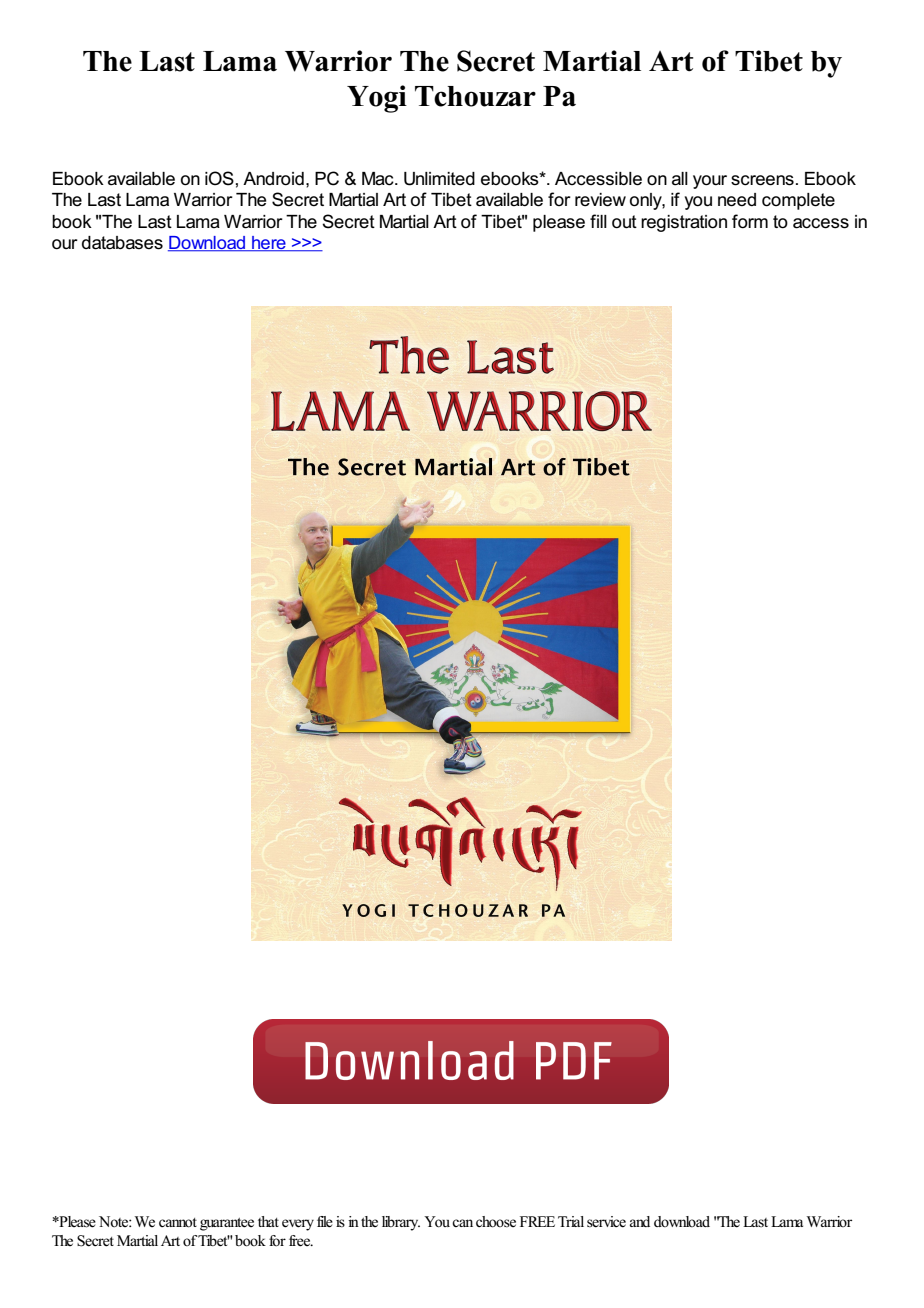 The height and width of the page is (1308, 924). Describe the element at coordinates (710, 182) in the page. I see `your` at that location.
